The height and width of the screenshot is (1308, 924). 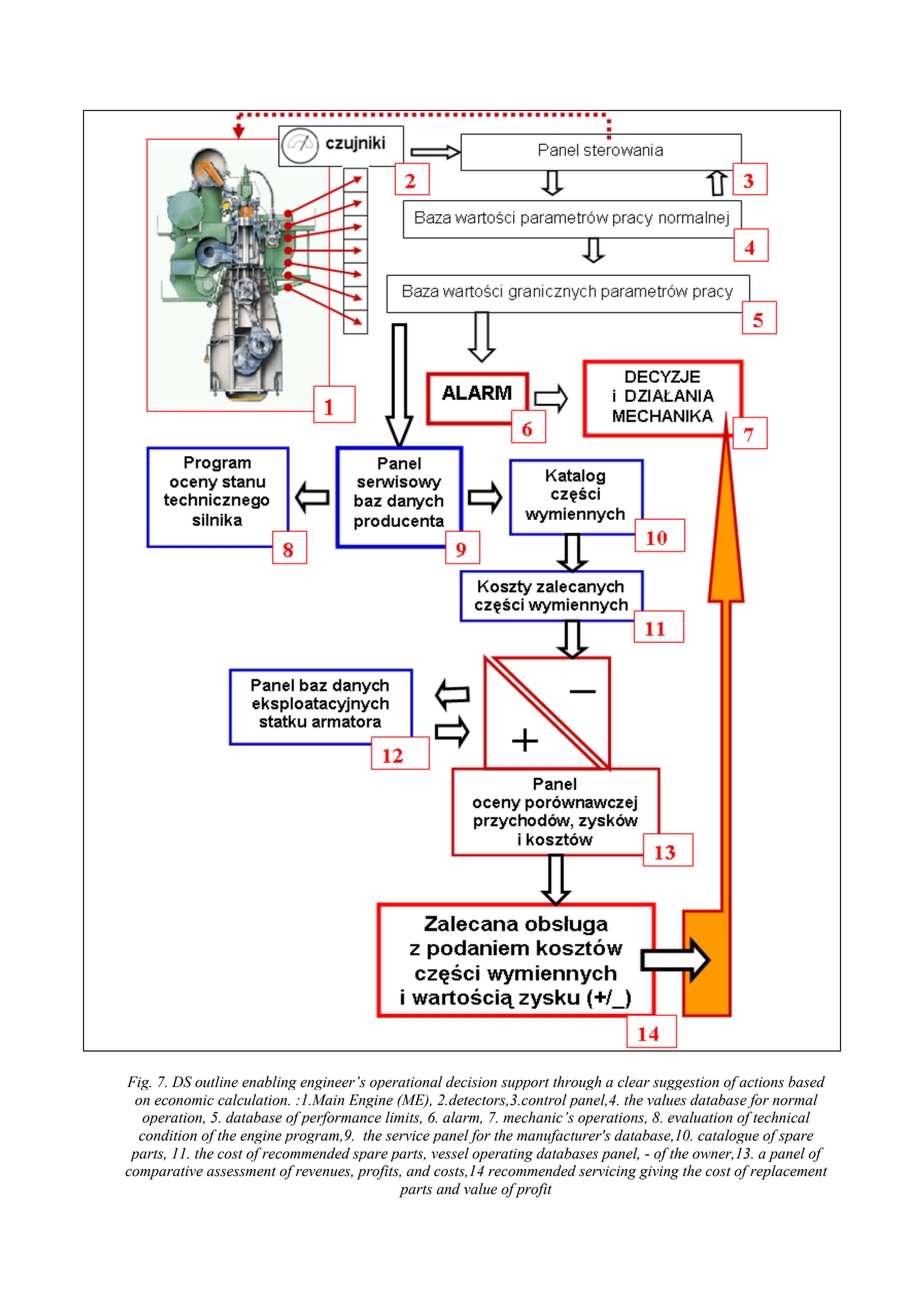 I want to click on vessel, so click(x=450, y=1153).
